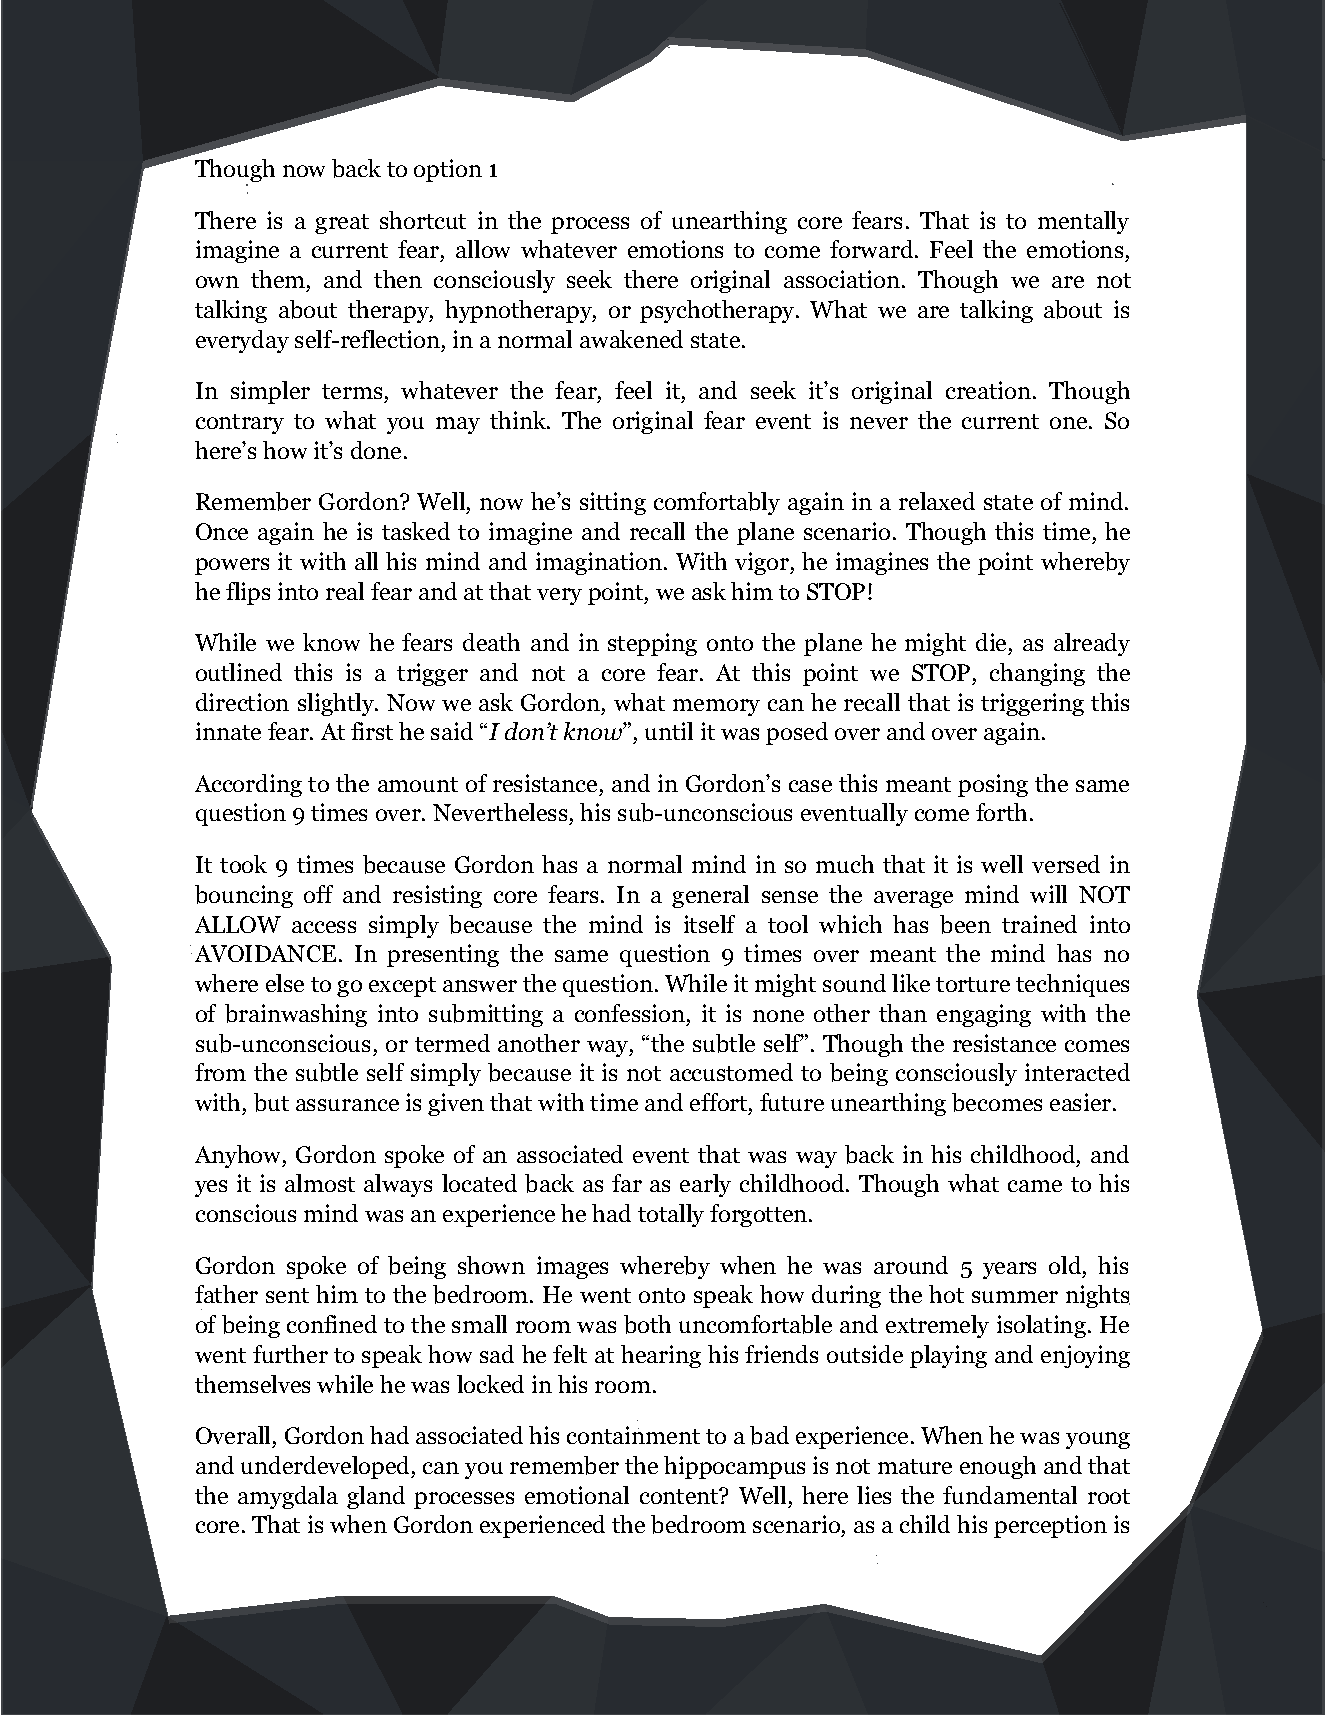 Image resolution: width=1326 pixels, height=1715 pixels. Describe the element at coordinates (710, 896) in the document. I see `general` at that location.
